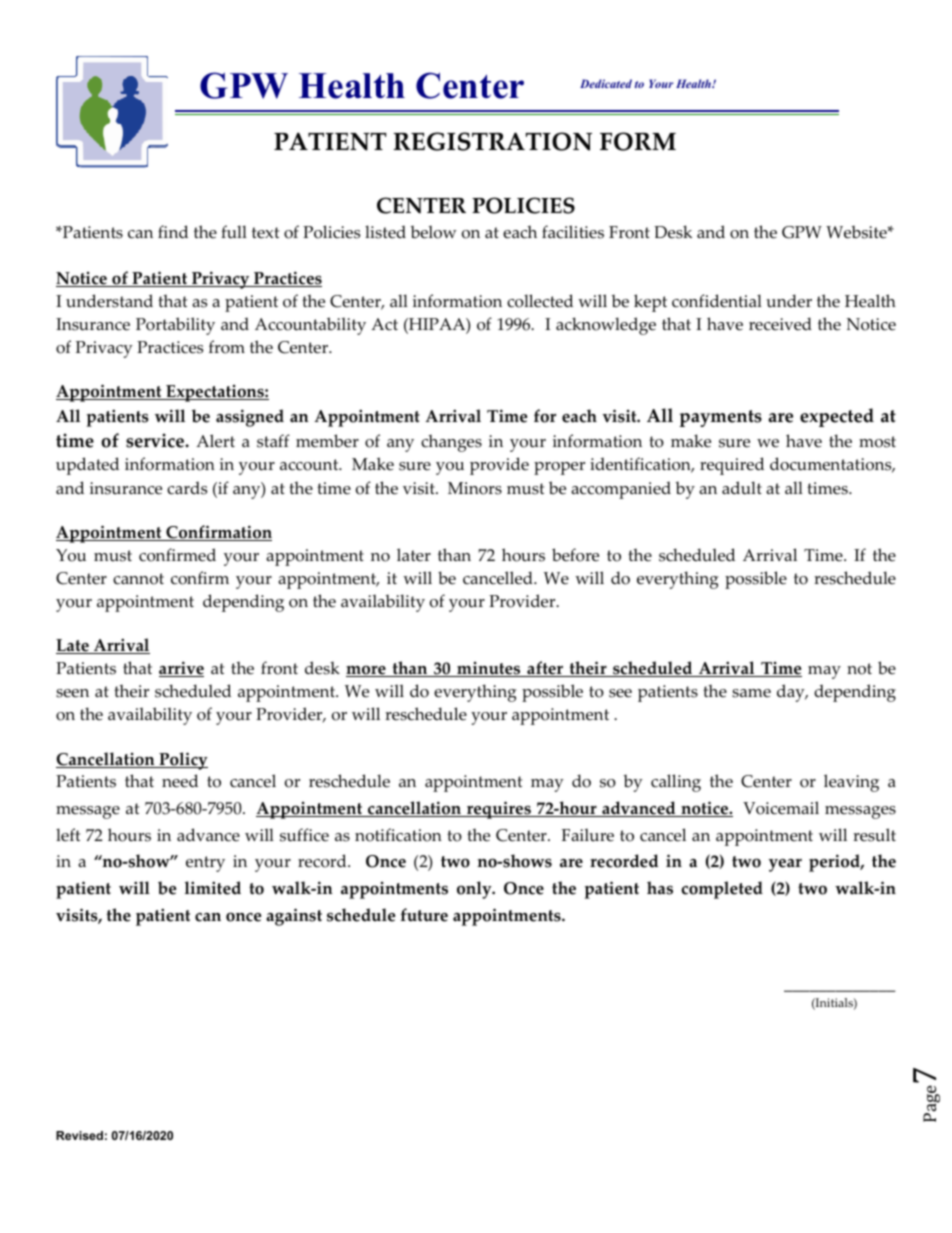 This page has height=1233, width=952. What do you see at coordinates (173, 231) in the page?
I see `find` at bounding box center [173, 231].
